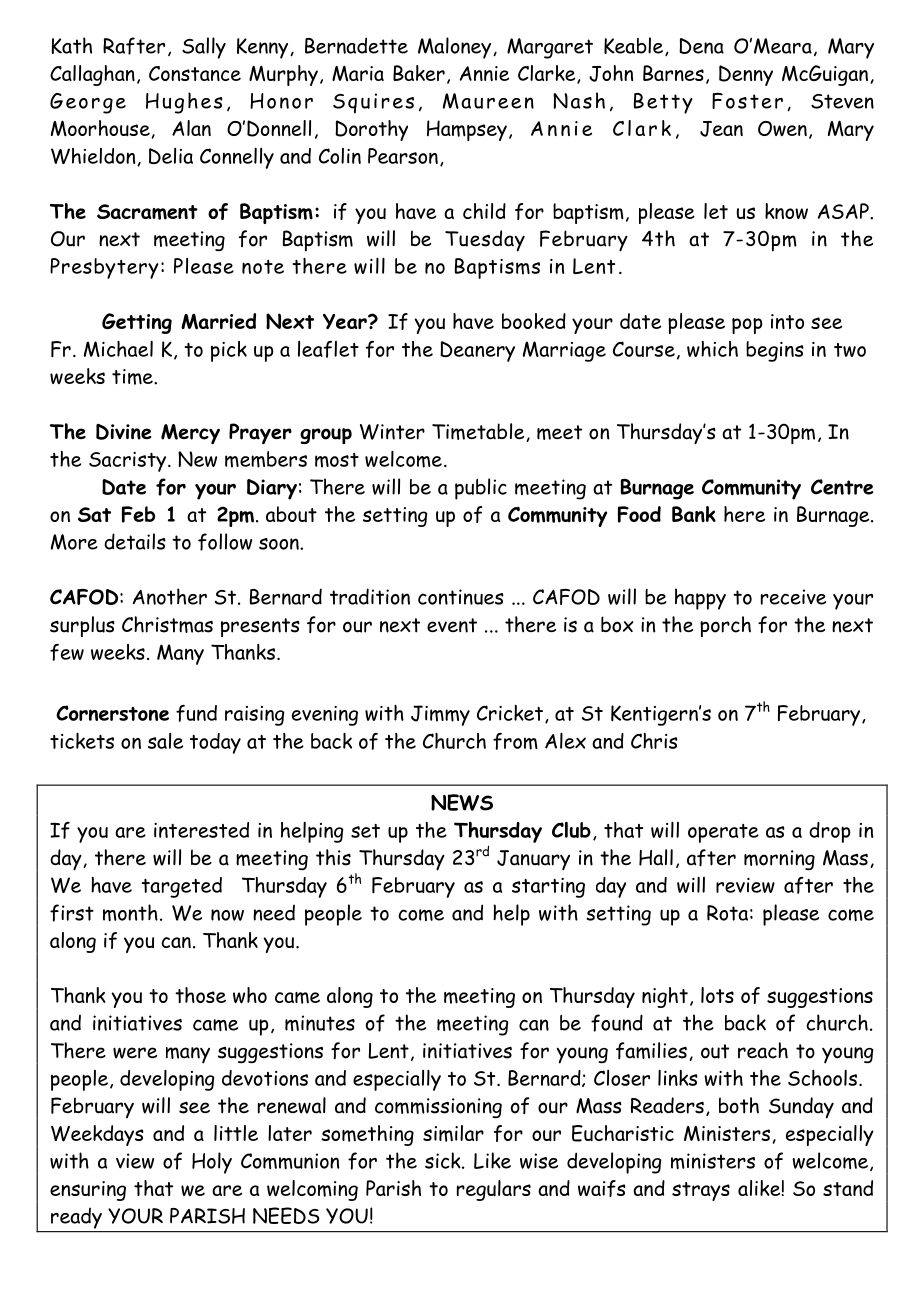  What do you see at coordinates (725, 626) in the image?
I see `porch` at bounding box center [725, 626].
